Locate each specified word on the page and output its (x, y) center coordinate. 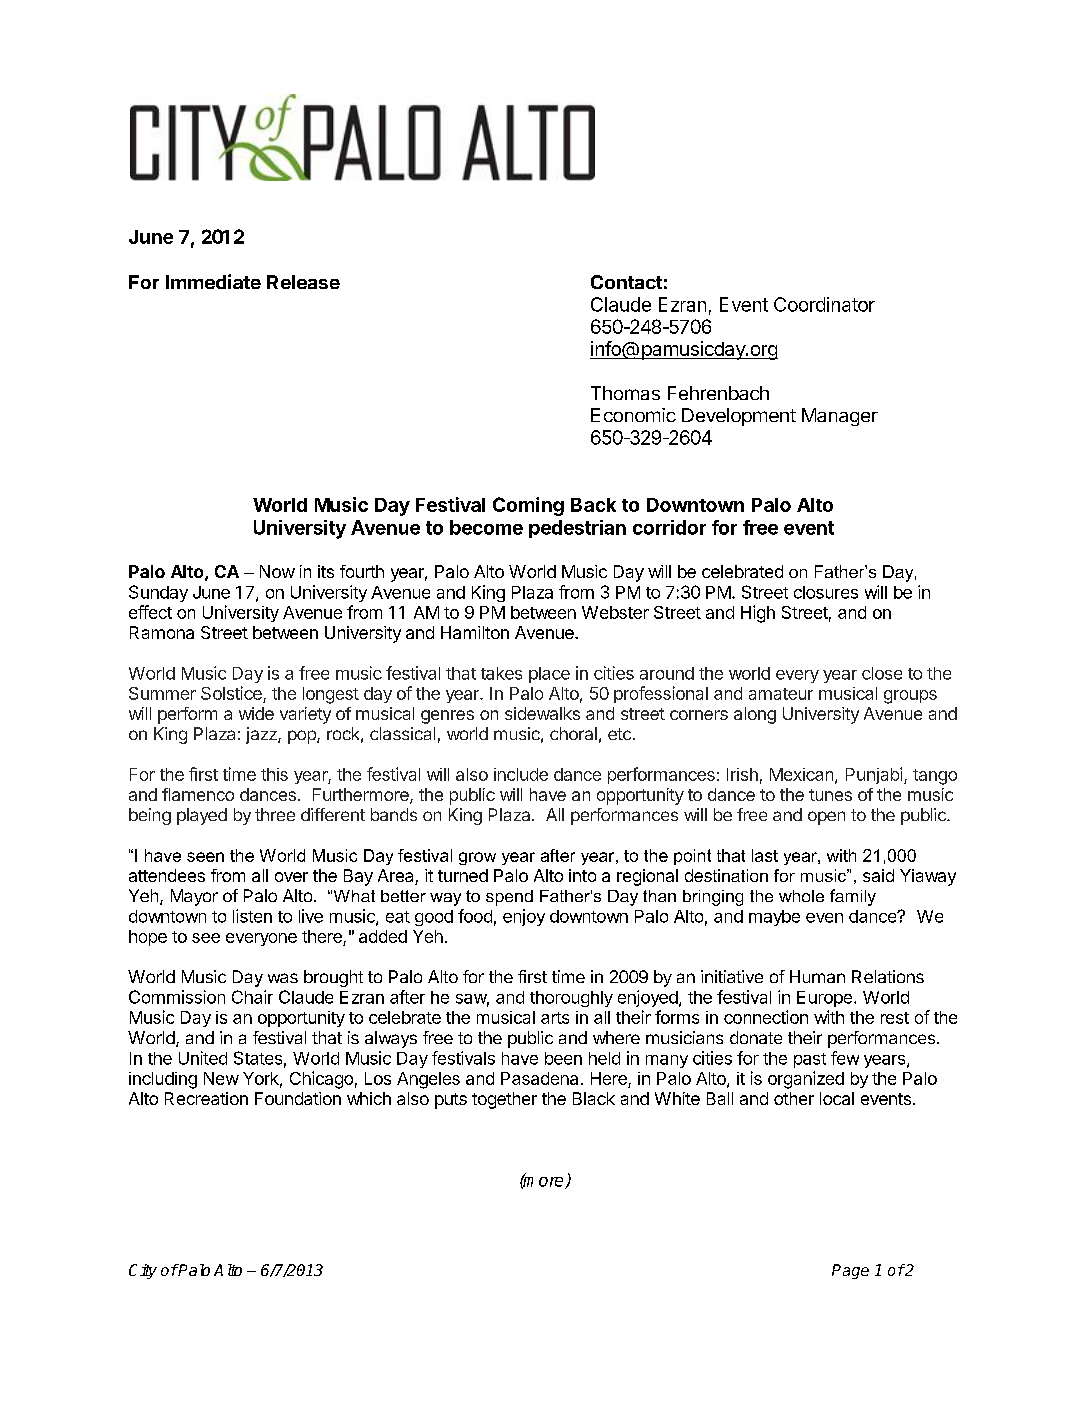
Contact (626, 282)
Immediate (213, 281)
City (143, 1271)
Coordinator (824, 304)
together (504, 1100)
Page (850, 1271)
